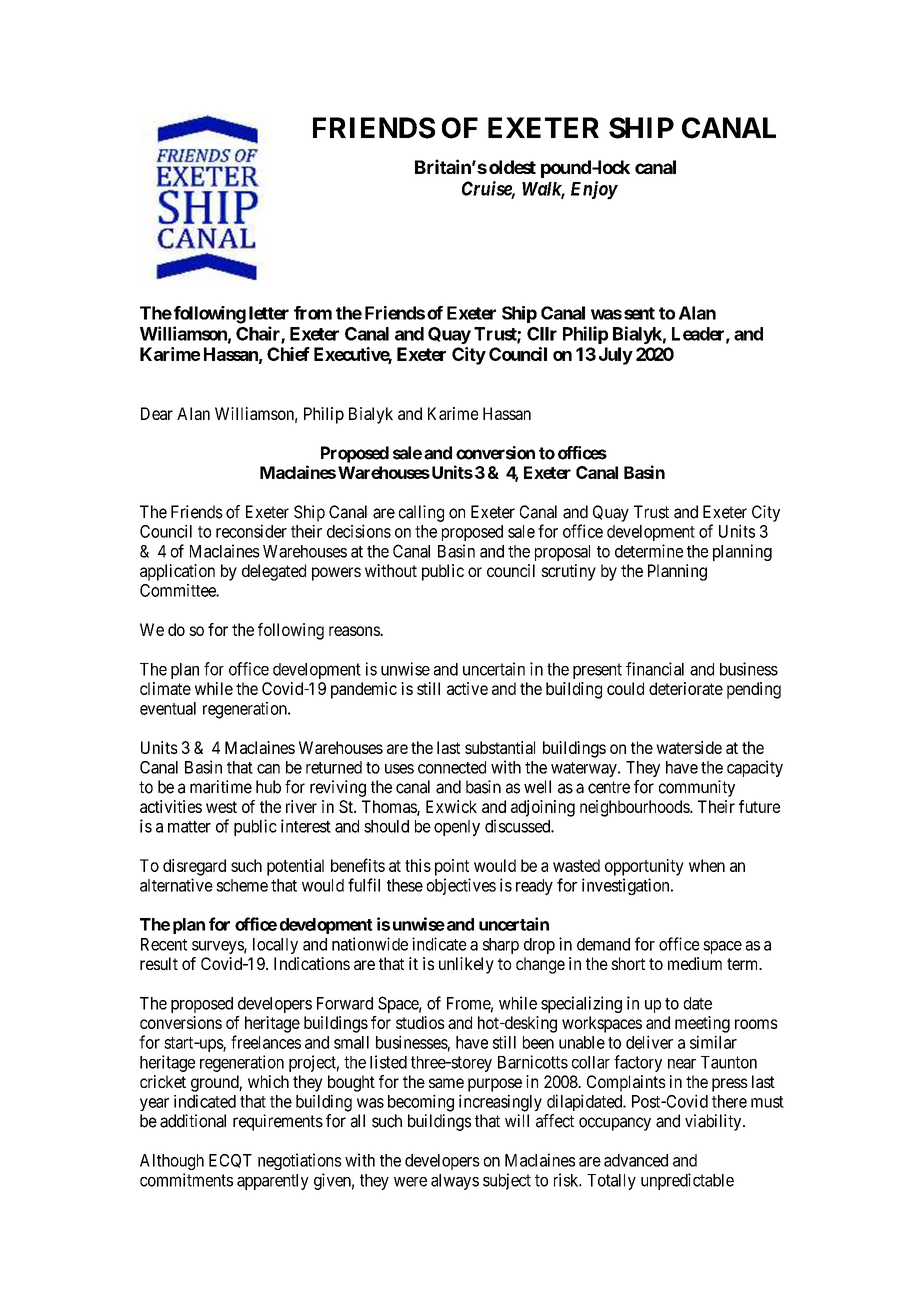  What do you see at coordinates (512, 167) in the image?
I see `oldest` at bounding box center [512, 167].
